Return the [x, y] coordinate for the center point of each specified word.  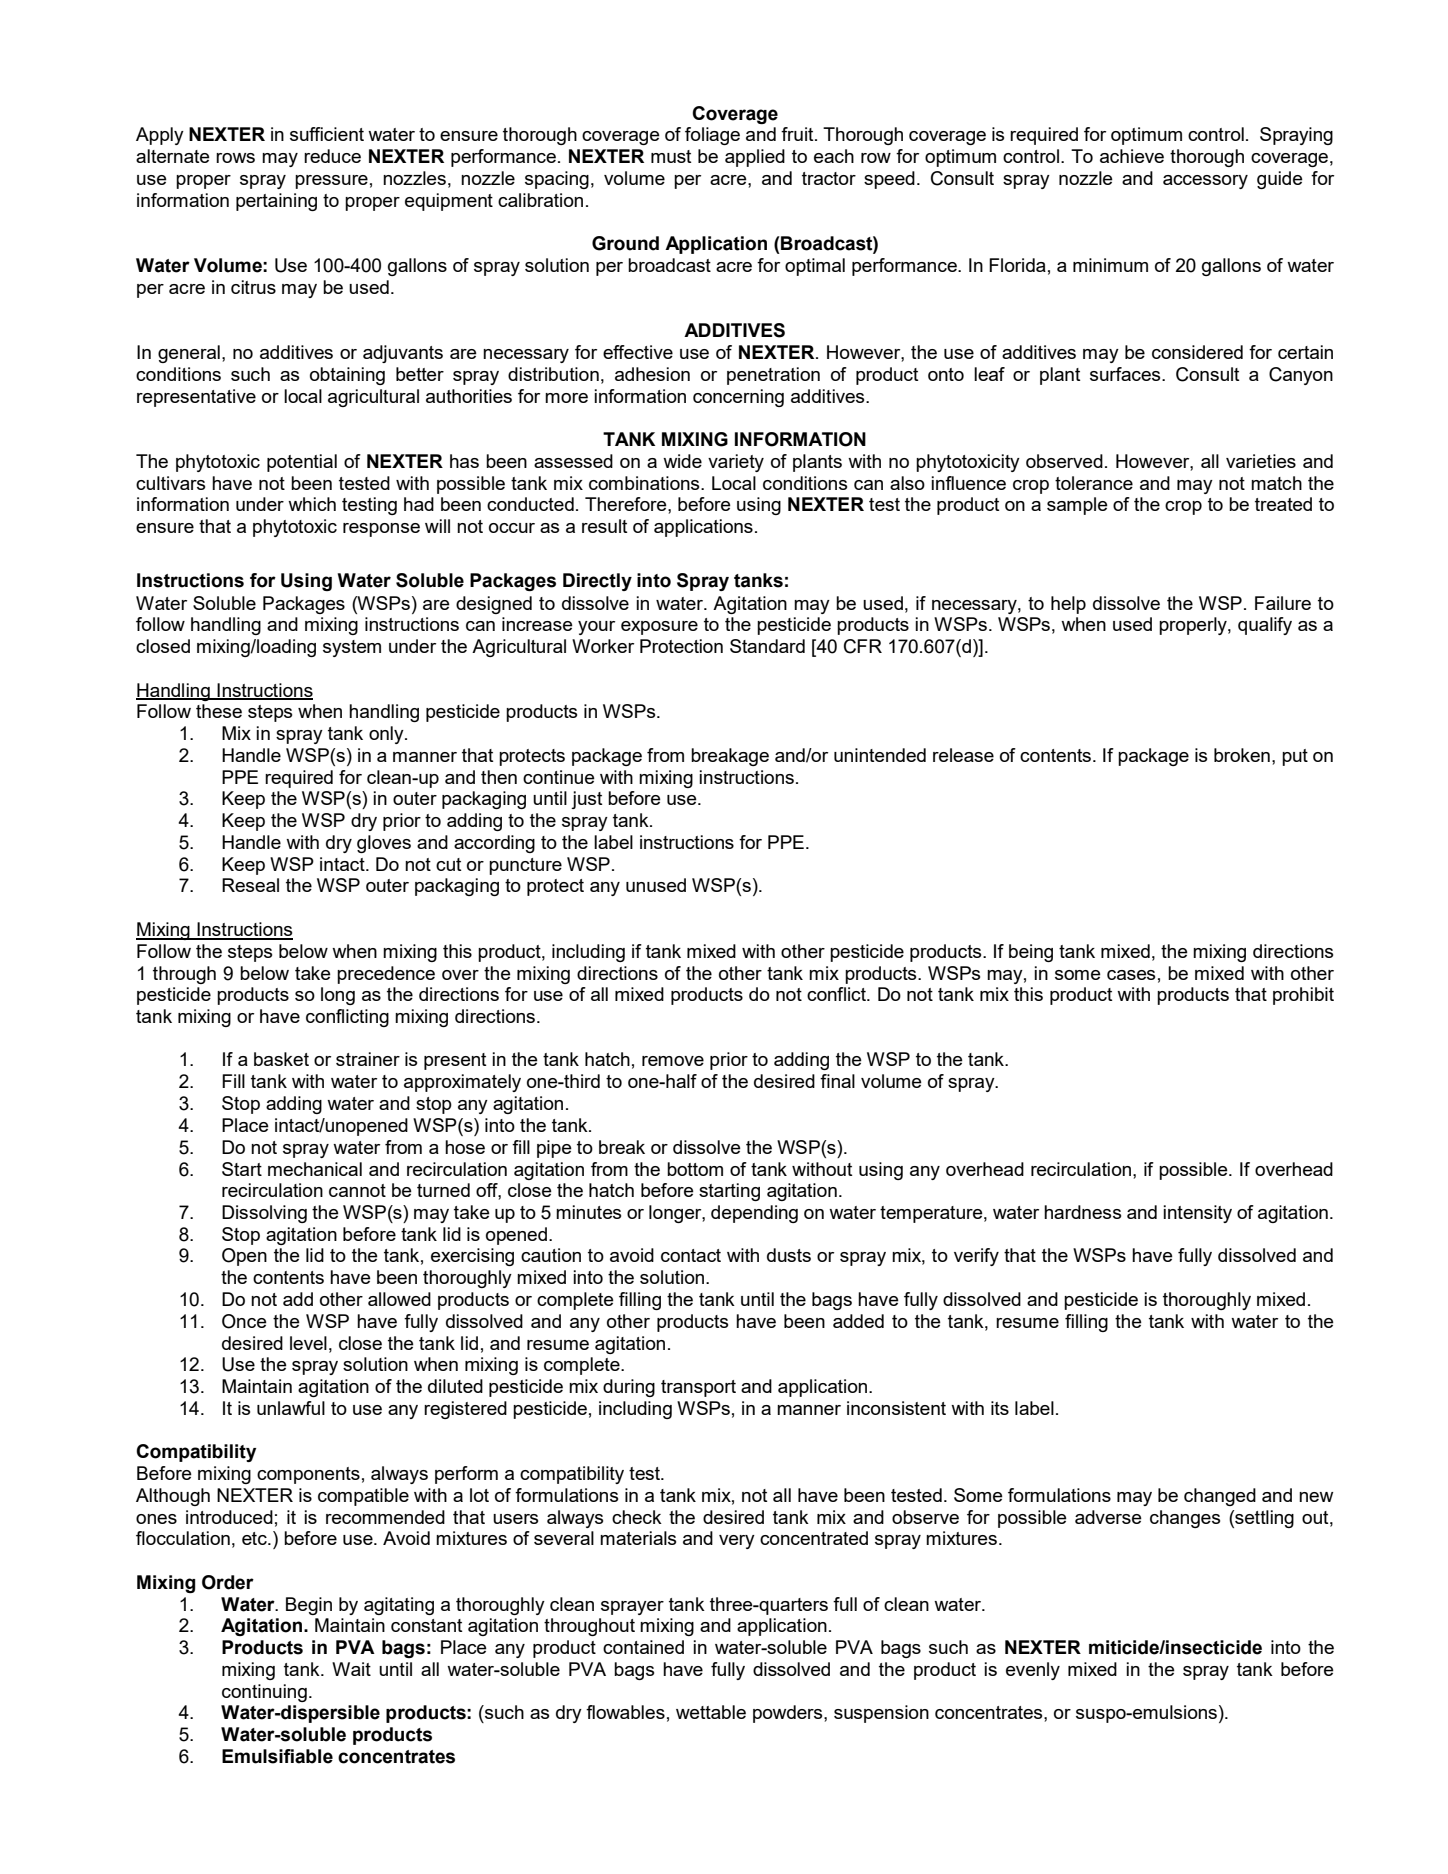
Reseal [250, 885]
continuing [264, 1693]
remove [673, 1061]
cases [1131, 975]
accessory [1205, 182]
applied [755, 158]
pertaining [276, 202]
